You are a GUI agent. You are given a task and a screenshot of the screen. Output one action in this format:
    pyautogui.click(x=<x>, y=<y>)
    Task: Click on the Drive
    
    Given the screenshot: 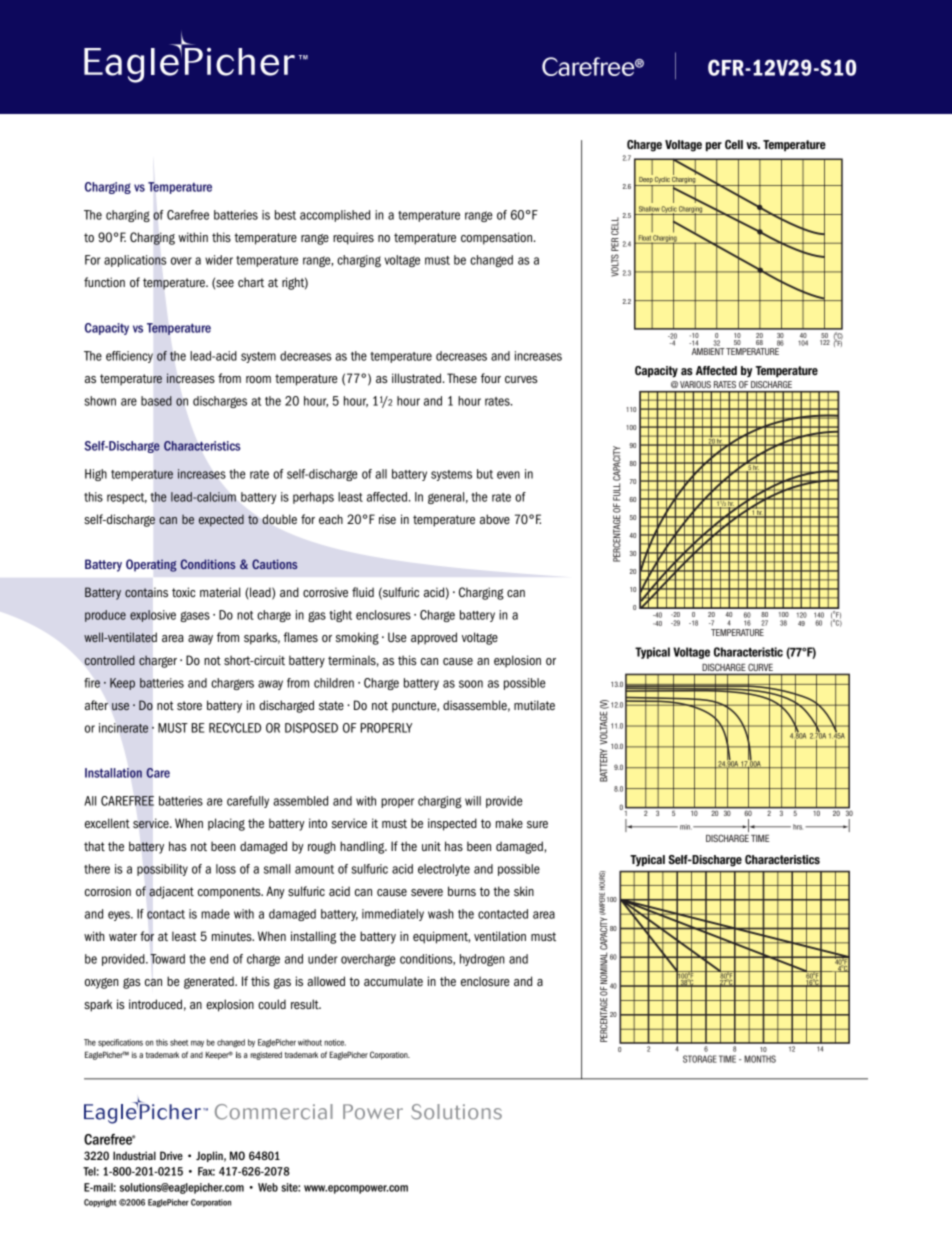 What is the action you would take?
    pyautogui.click(x=171, y=1155)
